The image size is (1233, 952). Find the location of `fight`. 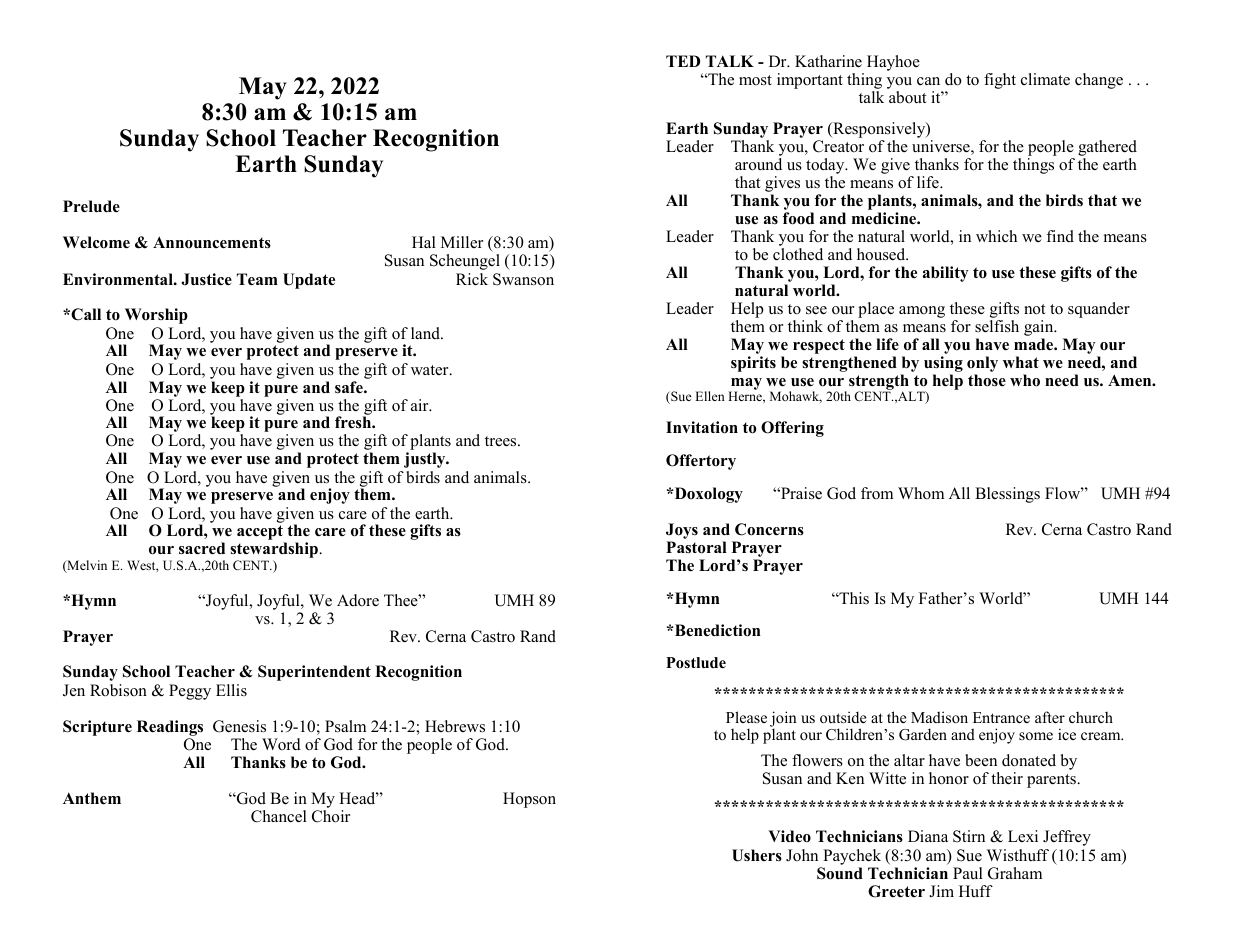

fight is located at coordinates (1000, 81).
